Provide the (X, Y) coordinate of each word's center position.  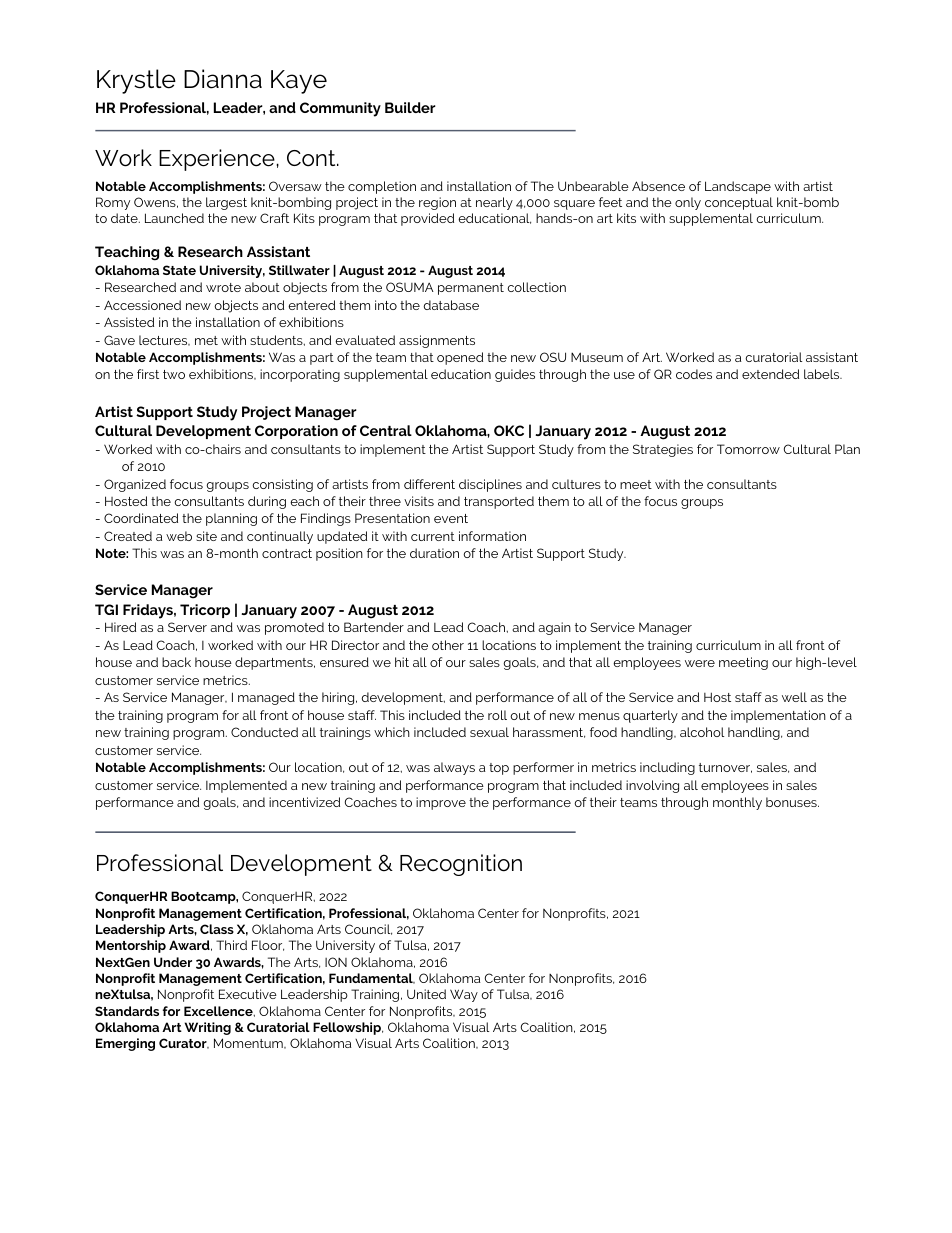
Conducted (264, 732)
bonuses (792, 802)
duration (434, 553)
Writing (208, 1028)
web (179, 536)
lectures (164, 340)
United (426, 994)
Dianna (223, 79)
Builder (410, 107)
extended (770, 374)
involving (652, 786)
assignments (437, 341)
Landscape (738, 187)
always (454, 768)
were (700, 663)
